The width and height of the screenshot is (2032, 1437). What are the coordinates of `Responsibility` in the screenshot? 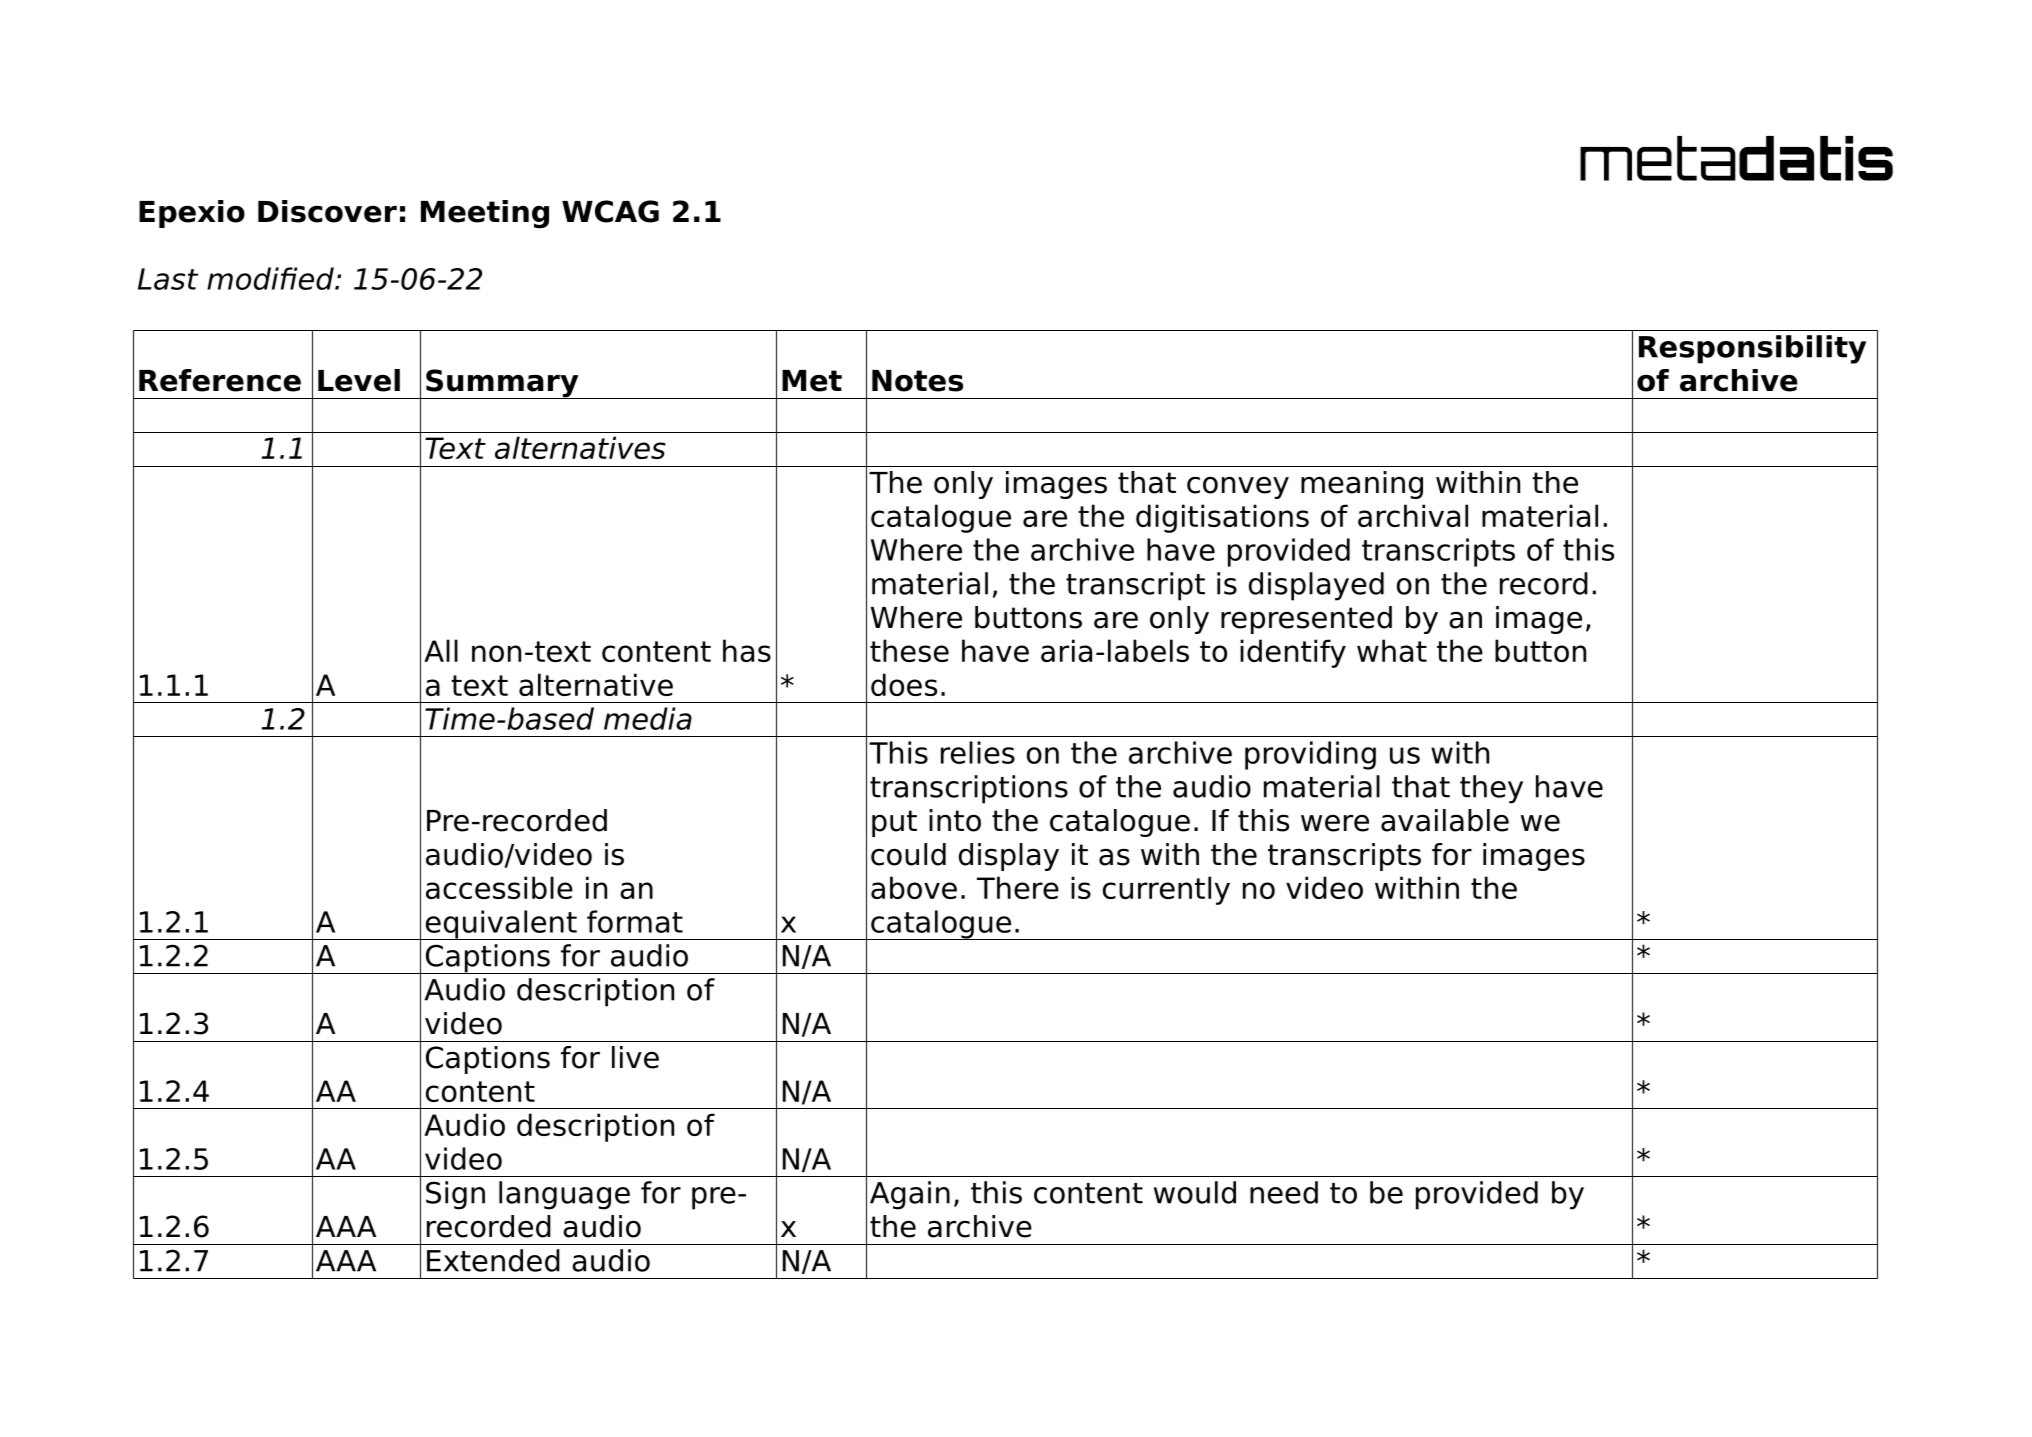 It's located at (1752, 349).
